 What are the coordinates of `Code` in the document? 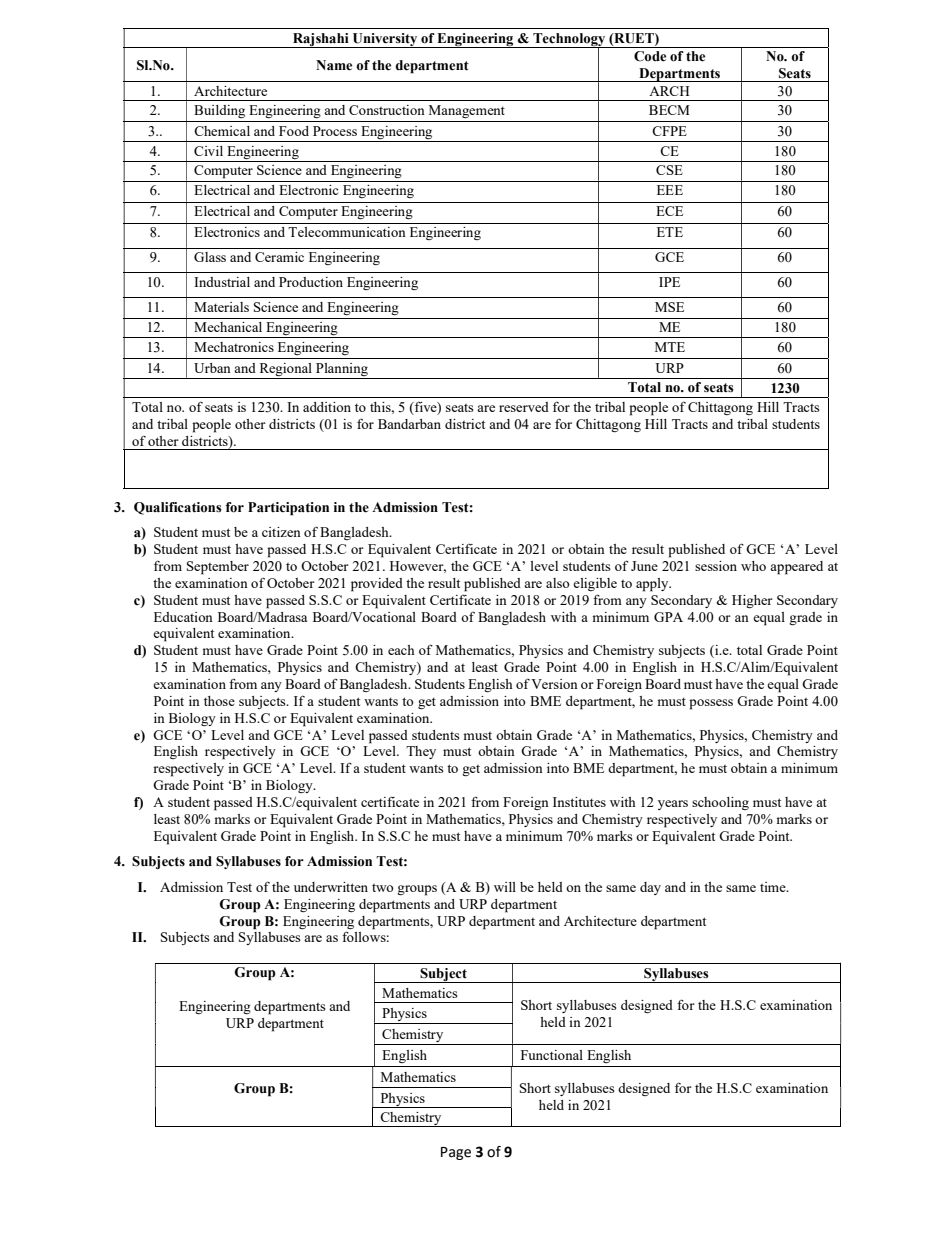 It's located at (650, 56).
